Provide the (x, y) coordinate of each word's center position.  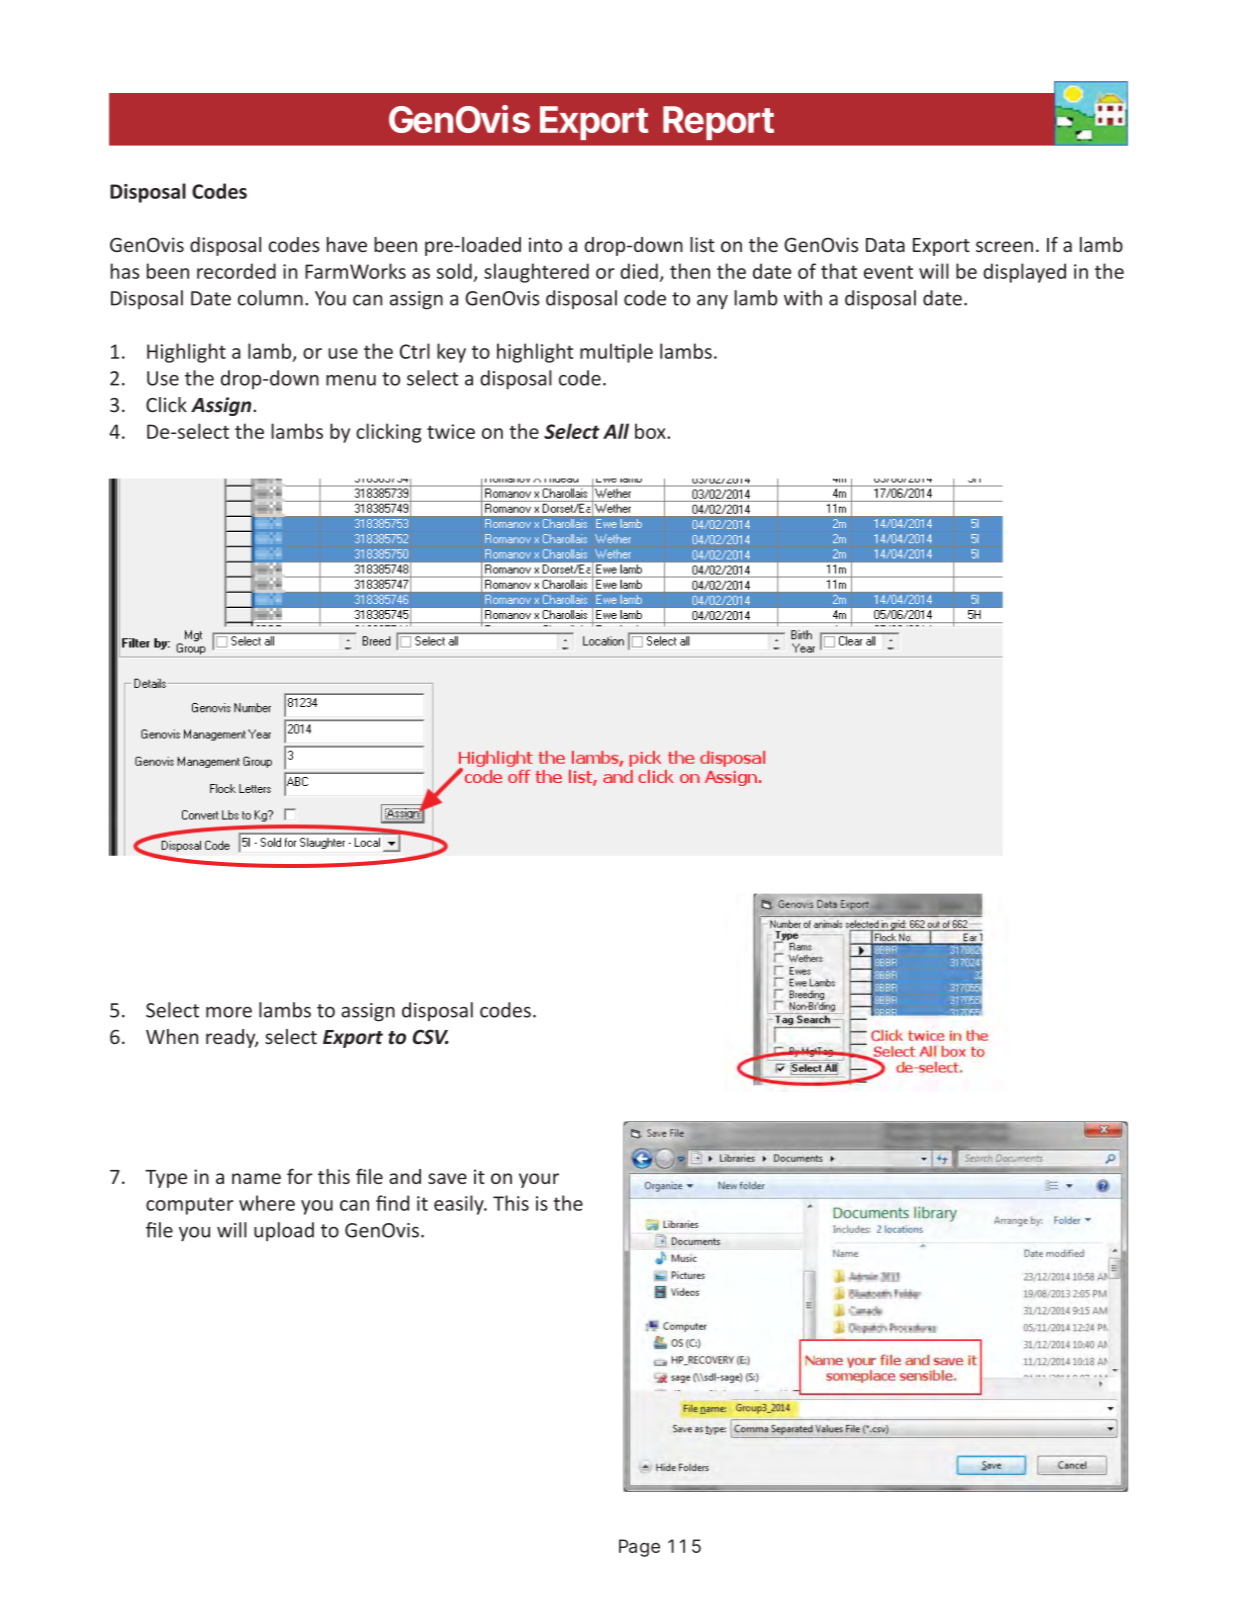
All (616, 431)
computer (190, 1206)
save (447, 1178)
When (172, 1036)
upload (284, 1232)
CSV (431, 1037)
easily (460, 1205)
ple (640, 353)
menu (351, 380)
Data (885, 245)
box (651, 431)
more (229, 1012)
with (803, 298)
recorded (236, 271)
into (545, 244)
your (539, 1180)
